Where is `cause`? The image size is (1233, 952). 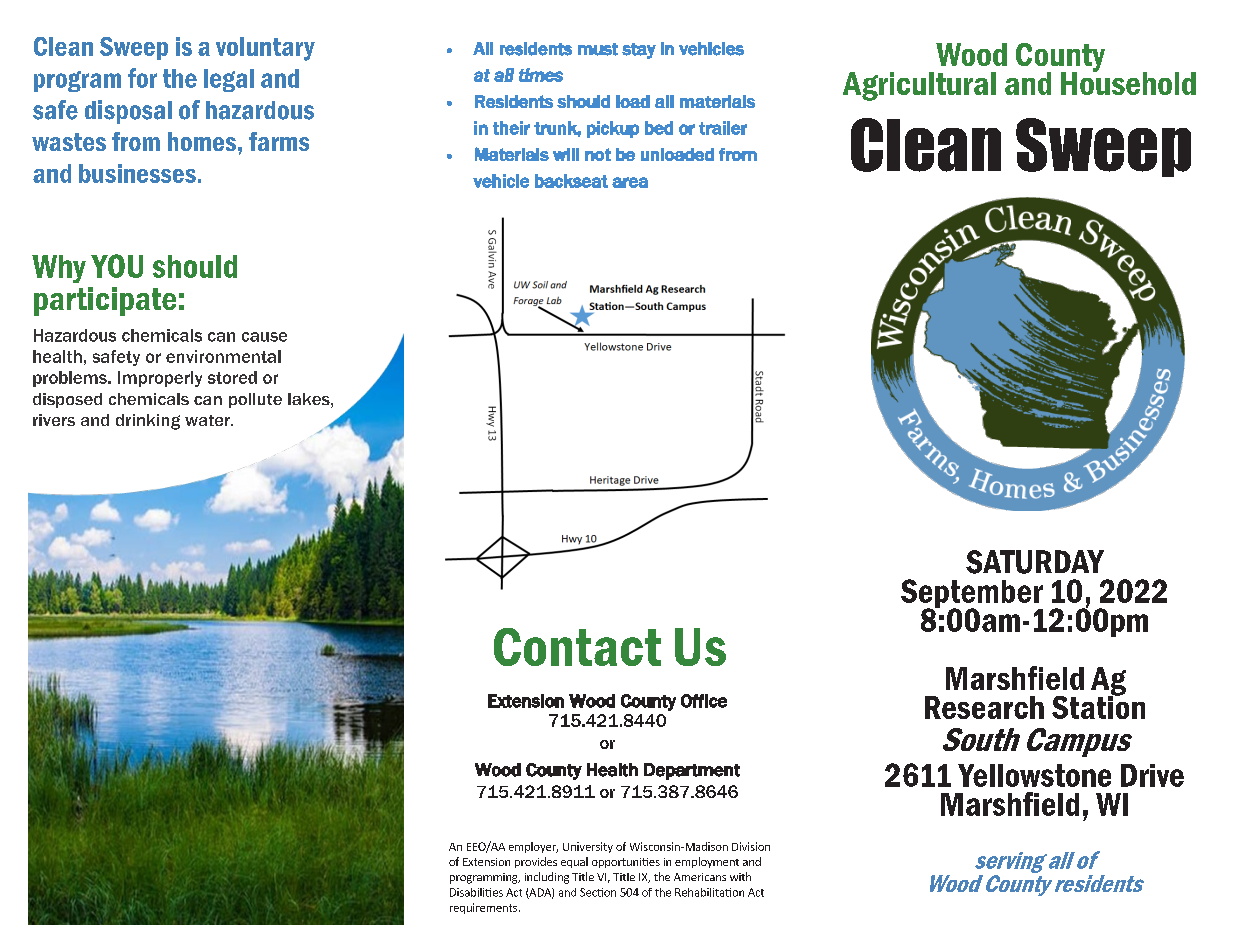
cause is located at coordinates (264, 337).
